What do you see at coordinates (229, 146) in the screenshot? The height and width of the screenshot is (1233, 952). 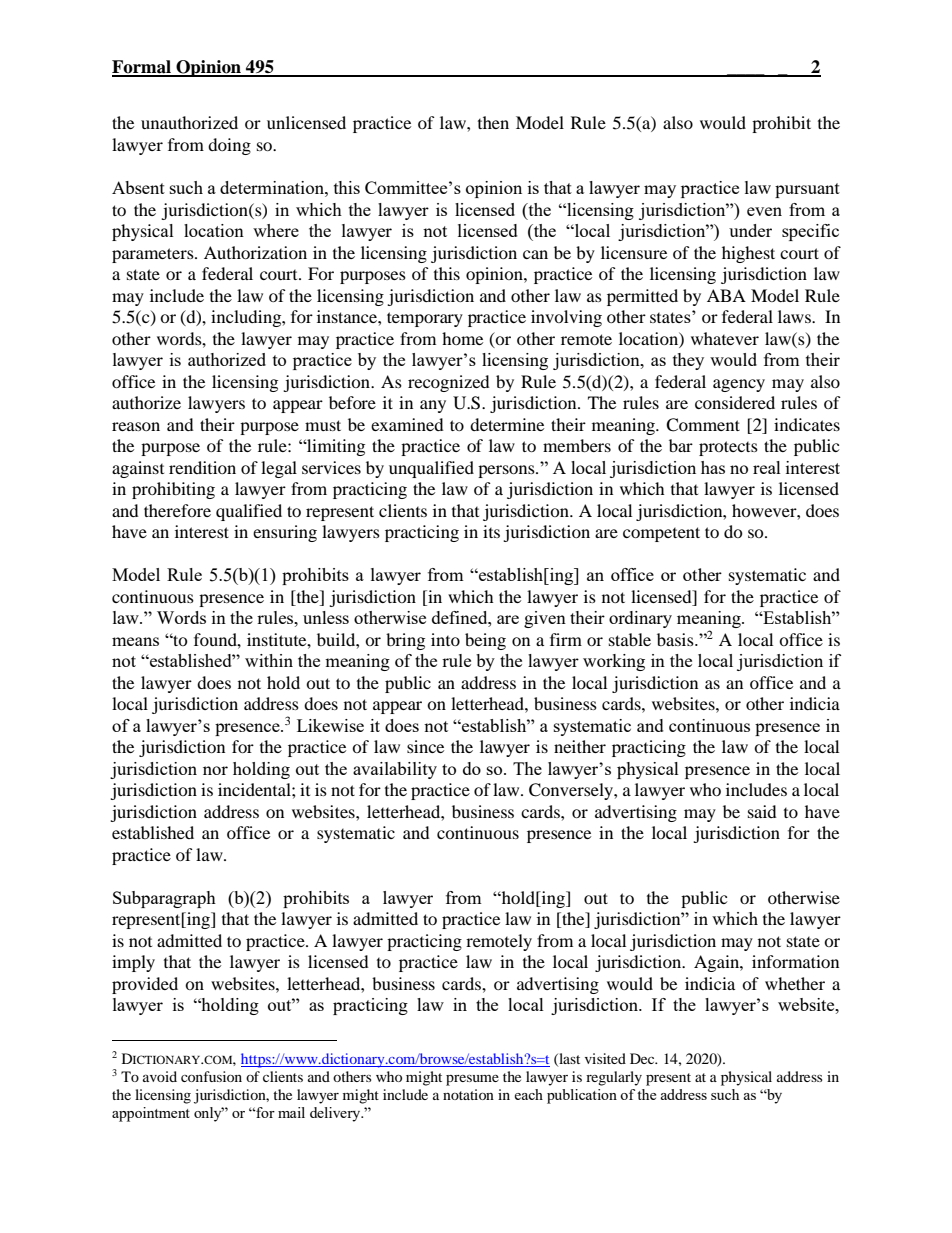 I see `doing` at bounding box center [229, 146].
